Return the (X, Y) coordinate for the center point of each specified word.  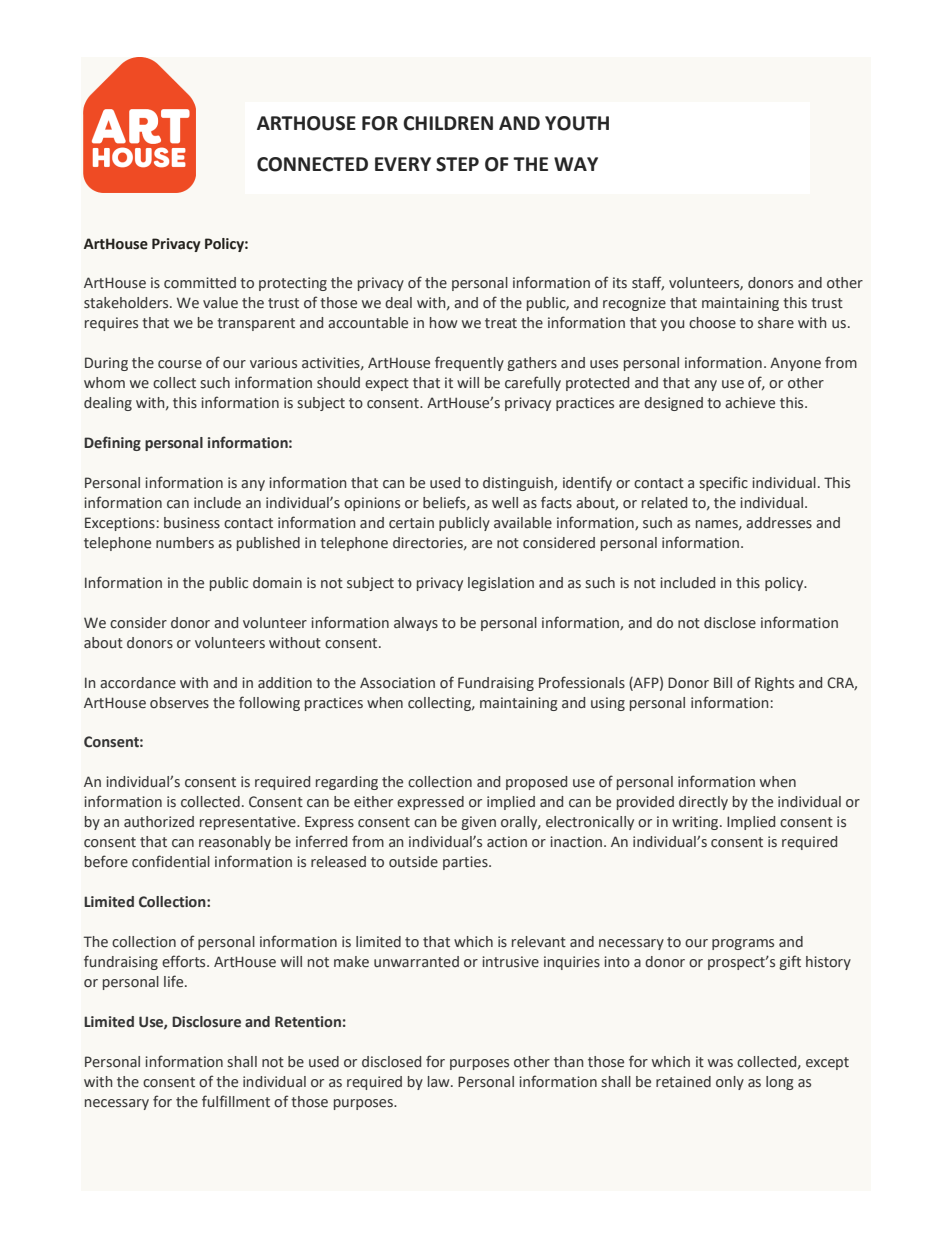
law (440, 1082)
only (730, 1083)
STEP (457, 164)
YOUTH (577, 123)
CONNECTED (312, 164)
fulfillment (236, 1101)
